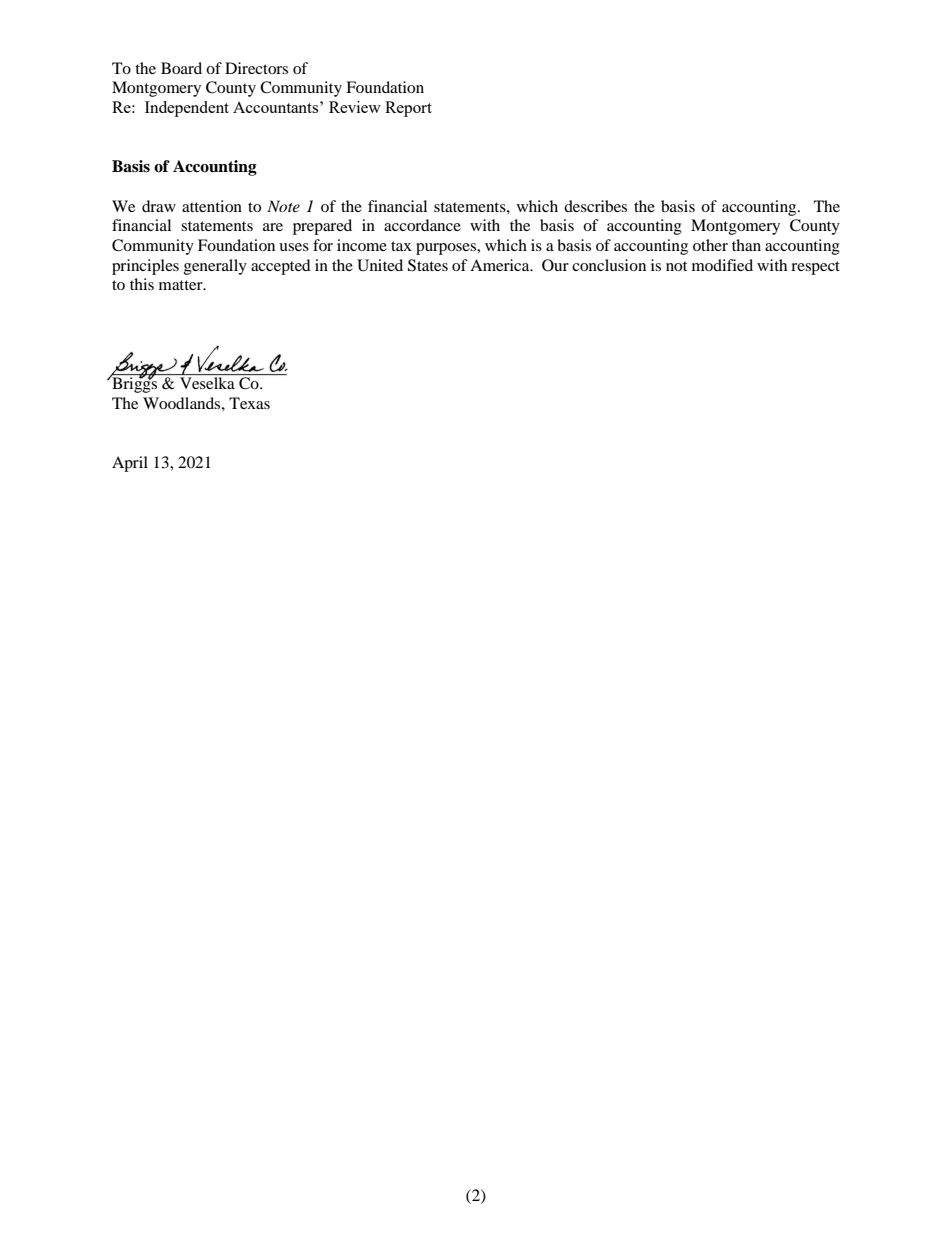 The image size is (952, 1233). What do you see at coordinates (722, 265) in the page?
I see `modified` at bounding box center [722, 265].
